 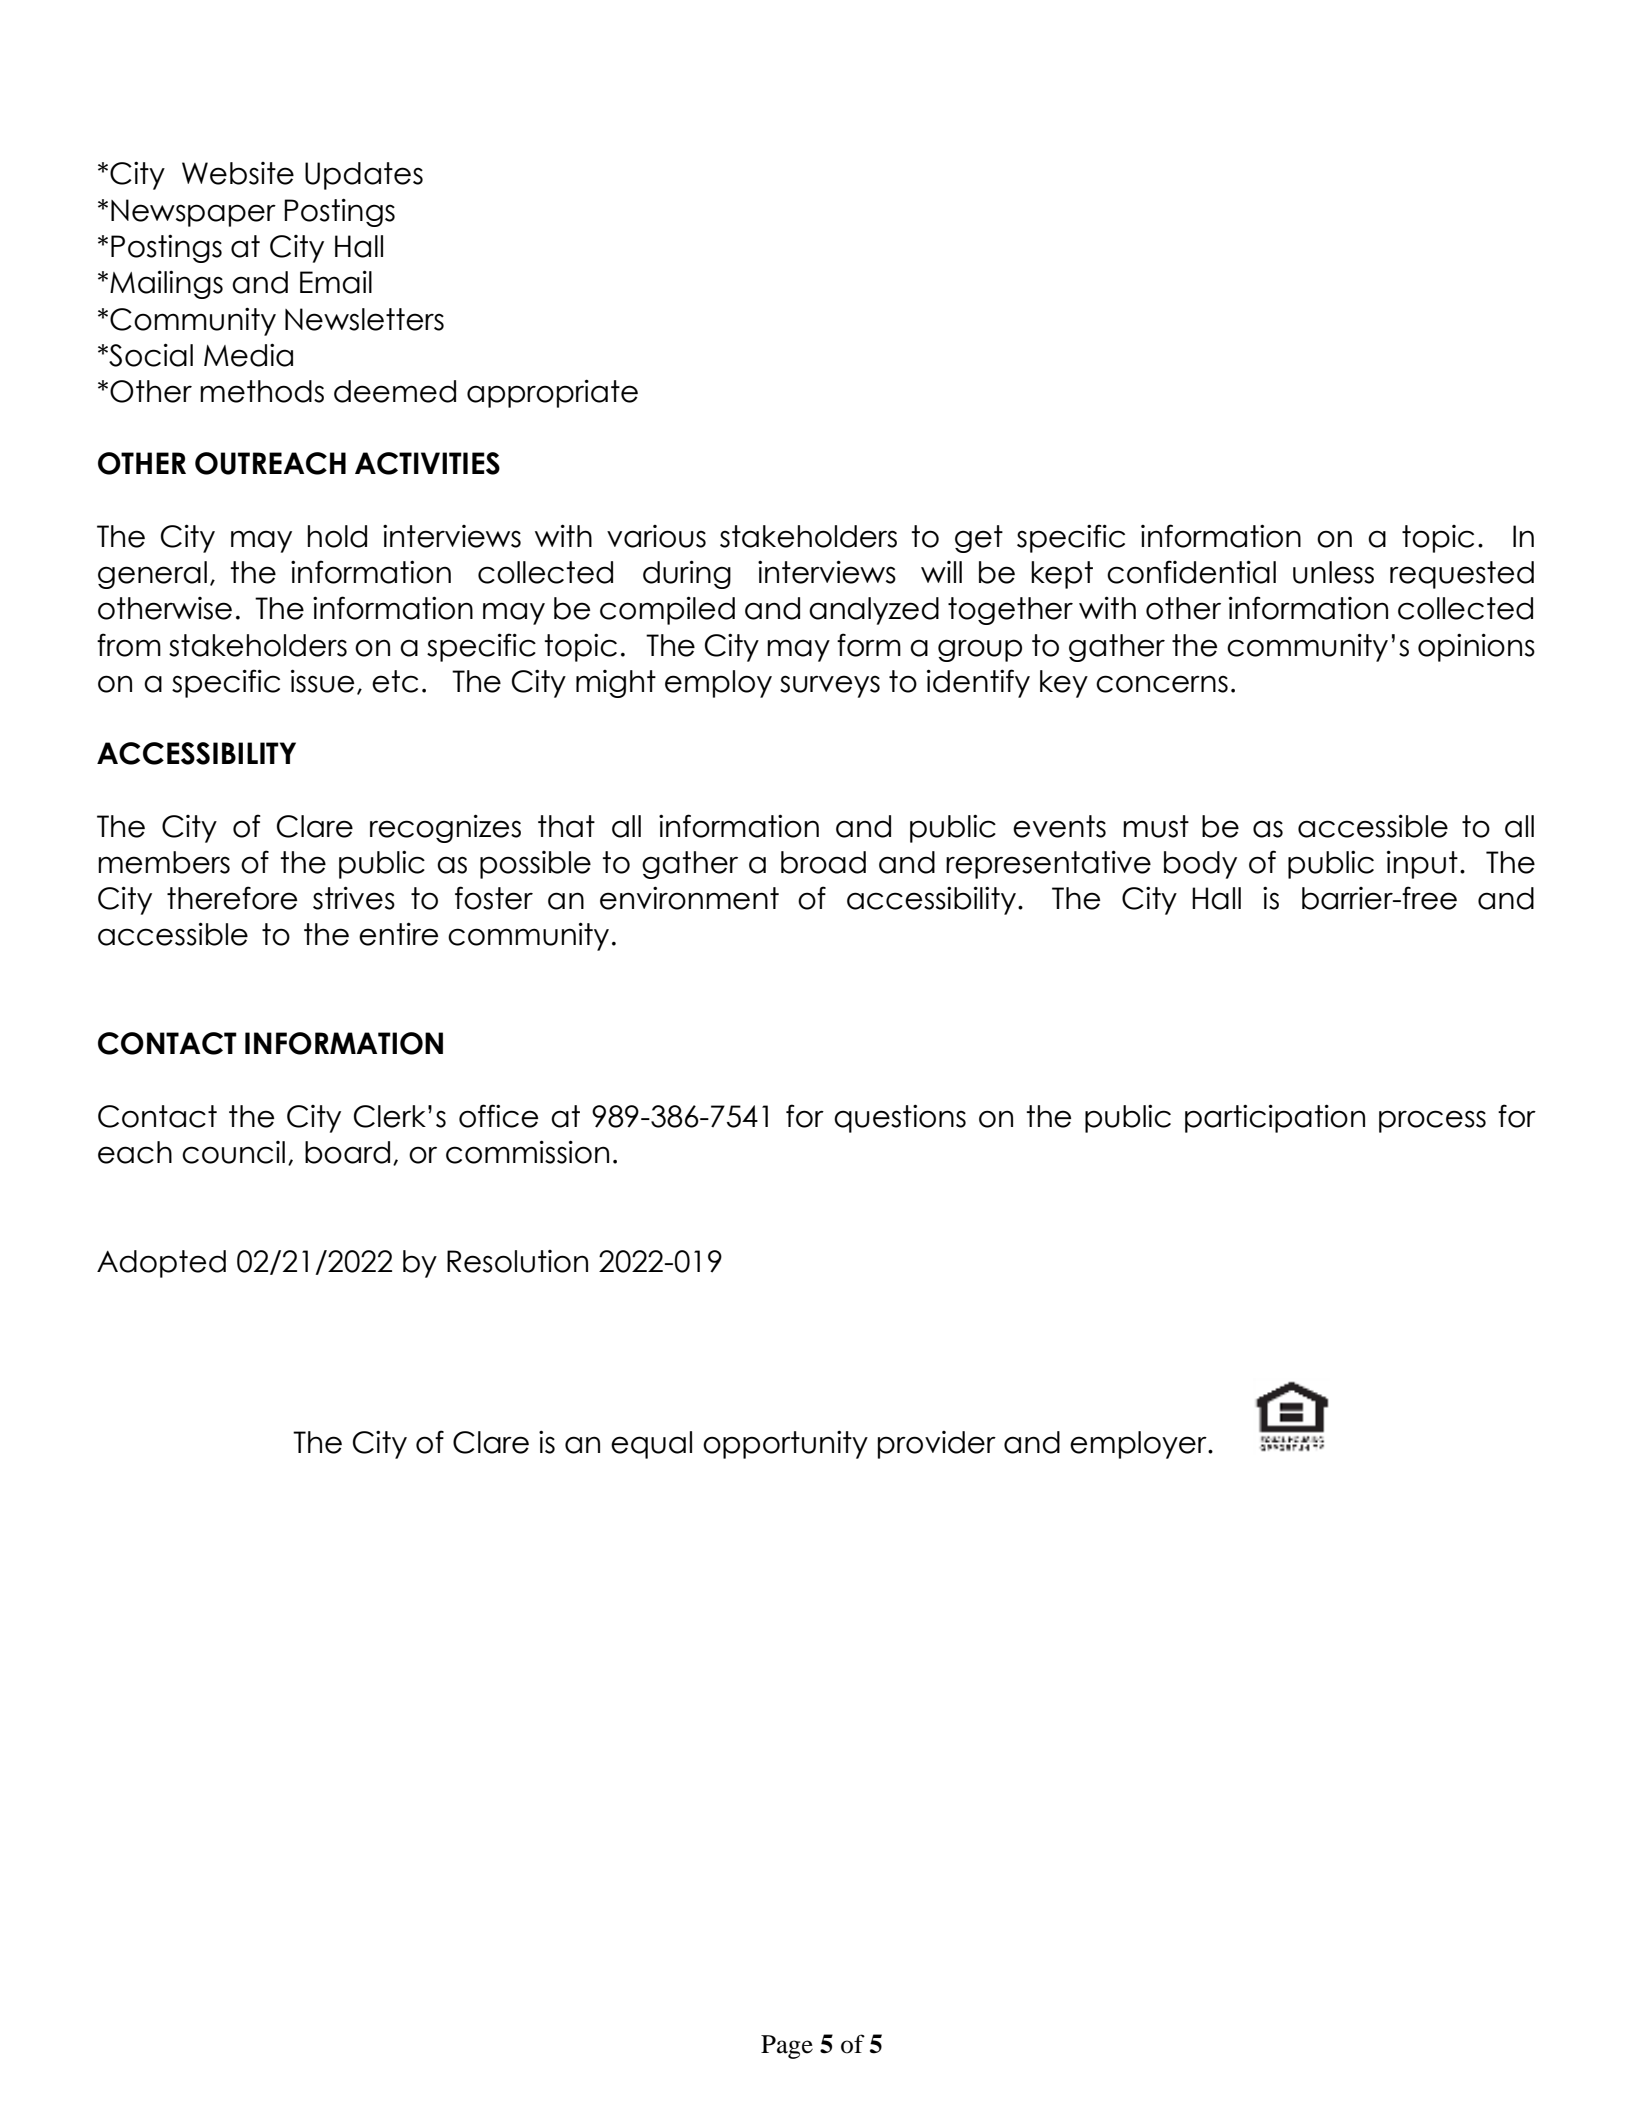 What do you see at coordinates (152, 575) in the screenshot?
I see `general` at bounding box center [152, 575].
